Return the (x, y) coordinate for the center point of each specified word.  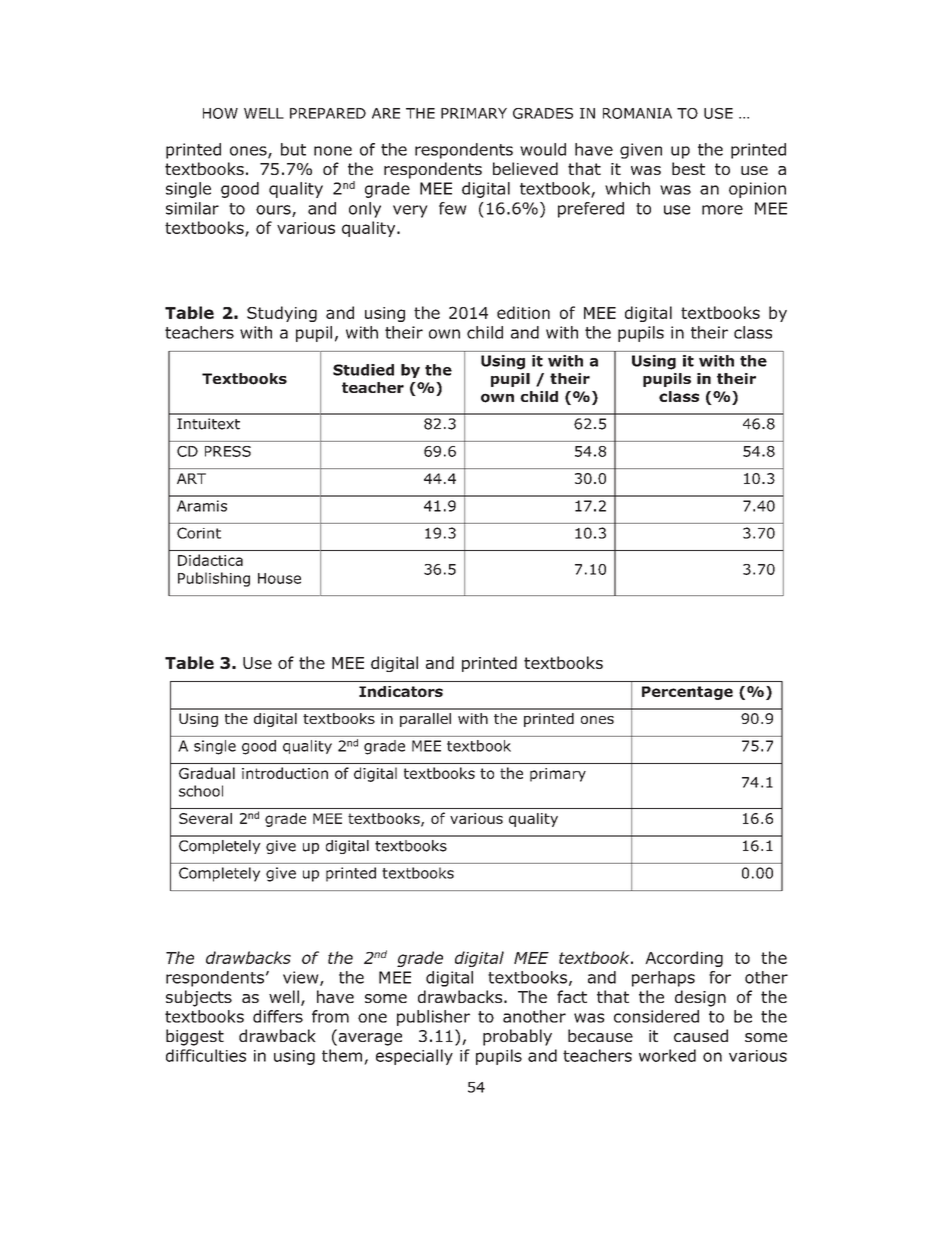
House (279, 578)
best (688, 168)
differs (278, 1016)
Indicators (401, 691)
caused (701, 1035)
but (293, 149)
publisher (433, 1018)
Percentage (687, 693)
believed (525, 168)
